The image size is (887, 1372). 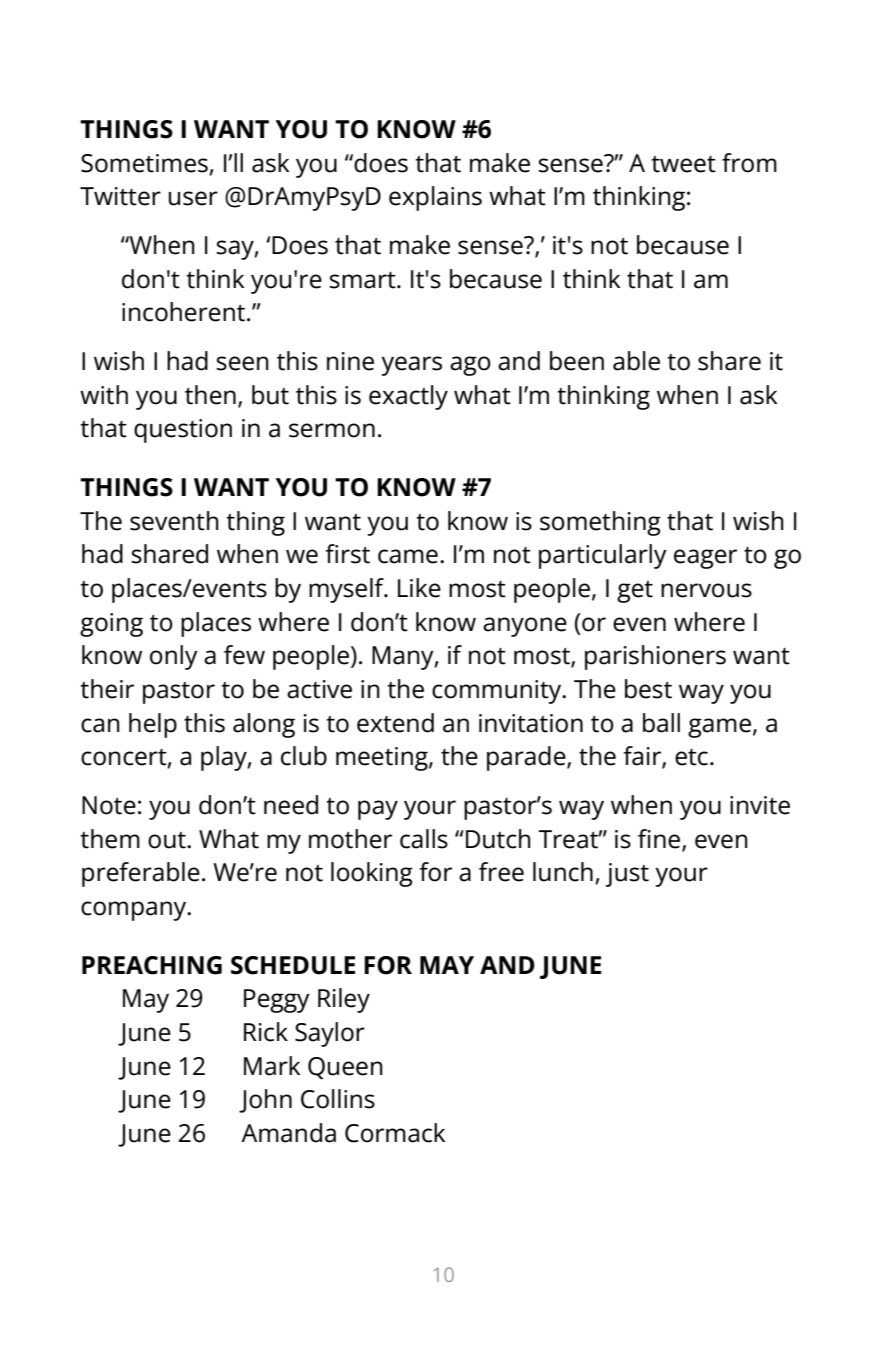 What do you see at coordinates (111, 625) in the screenshot?
I see `going` at bounding box center [111, 625].
